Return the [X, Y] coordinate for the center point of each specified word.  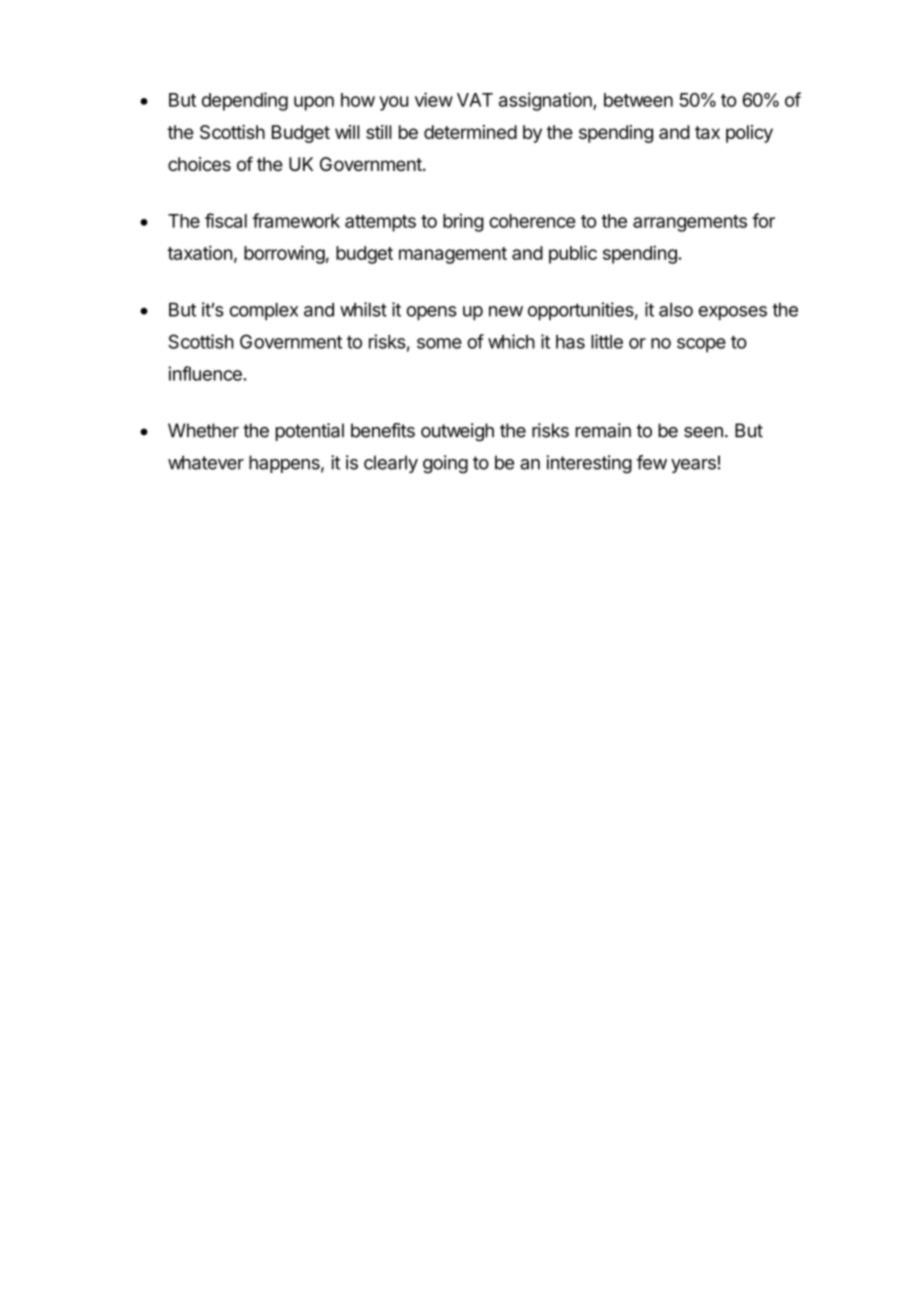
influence [205, 373]
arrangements [690, 223]
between [638, 100]
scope [701, 345]
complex [264, 311]
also [676, 309]
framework [296, 220]
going [445, 464]
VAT [475, 100]
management [453, 255]
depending [245, 101]
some [439, 343]
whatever [206, 462]
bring [463, 222]
